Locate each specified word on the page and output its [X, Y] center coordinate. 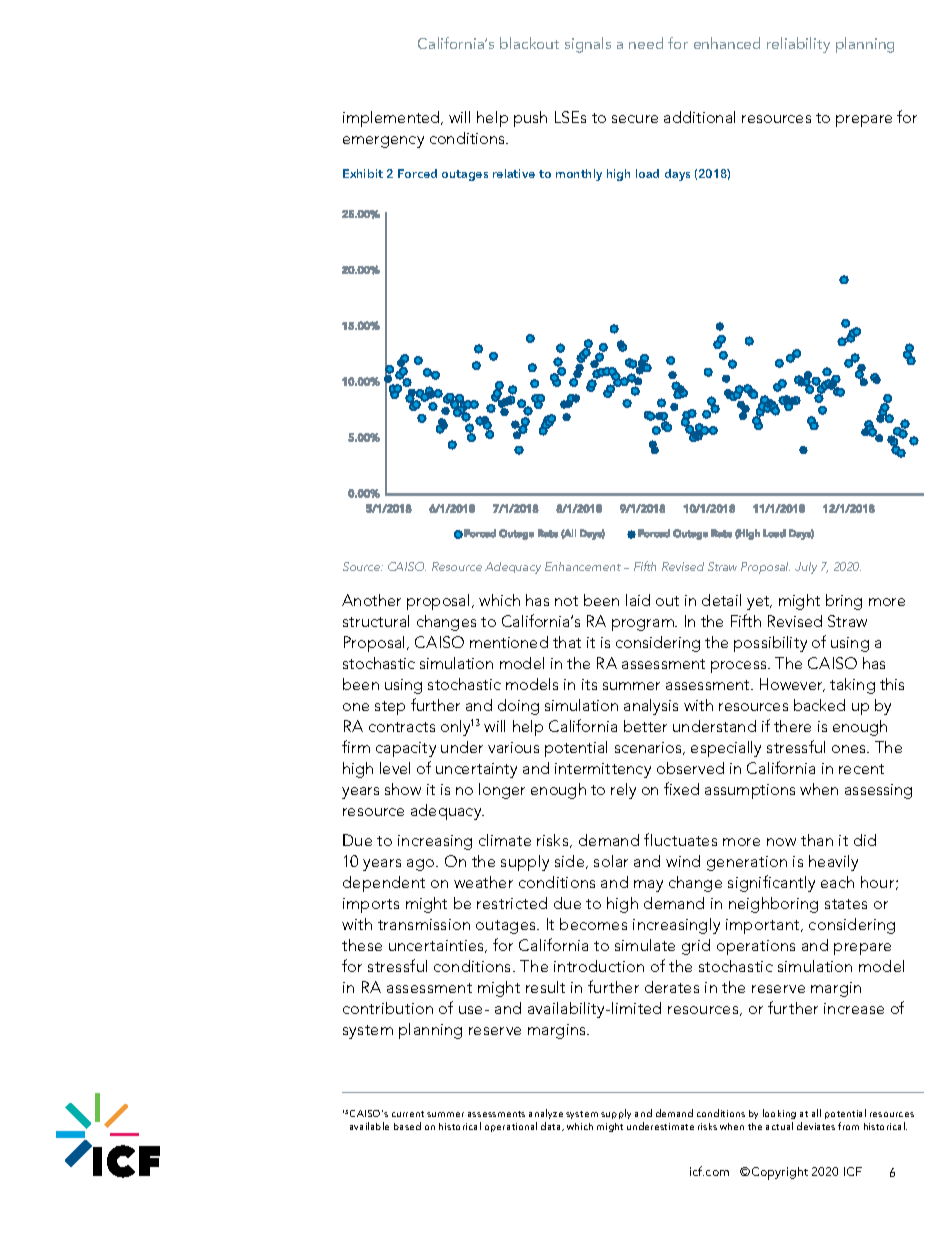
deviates [816, 1126]
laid [638, 600]
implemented [392, 119]
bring [844, 602]
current [408, 1114]
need [646, 43]
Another [371, 600]
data [552, 1126]
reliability [798, 45]
